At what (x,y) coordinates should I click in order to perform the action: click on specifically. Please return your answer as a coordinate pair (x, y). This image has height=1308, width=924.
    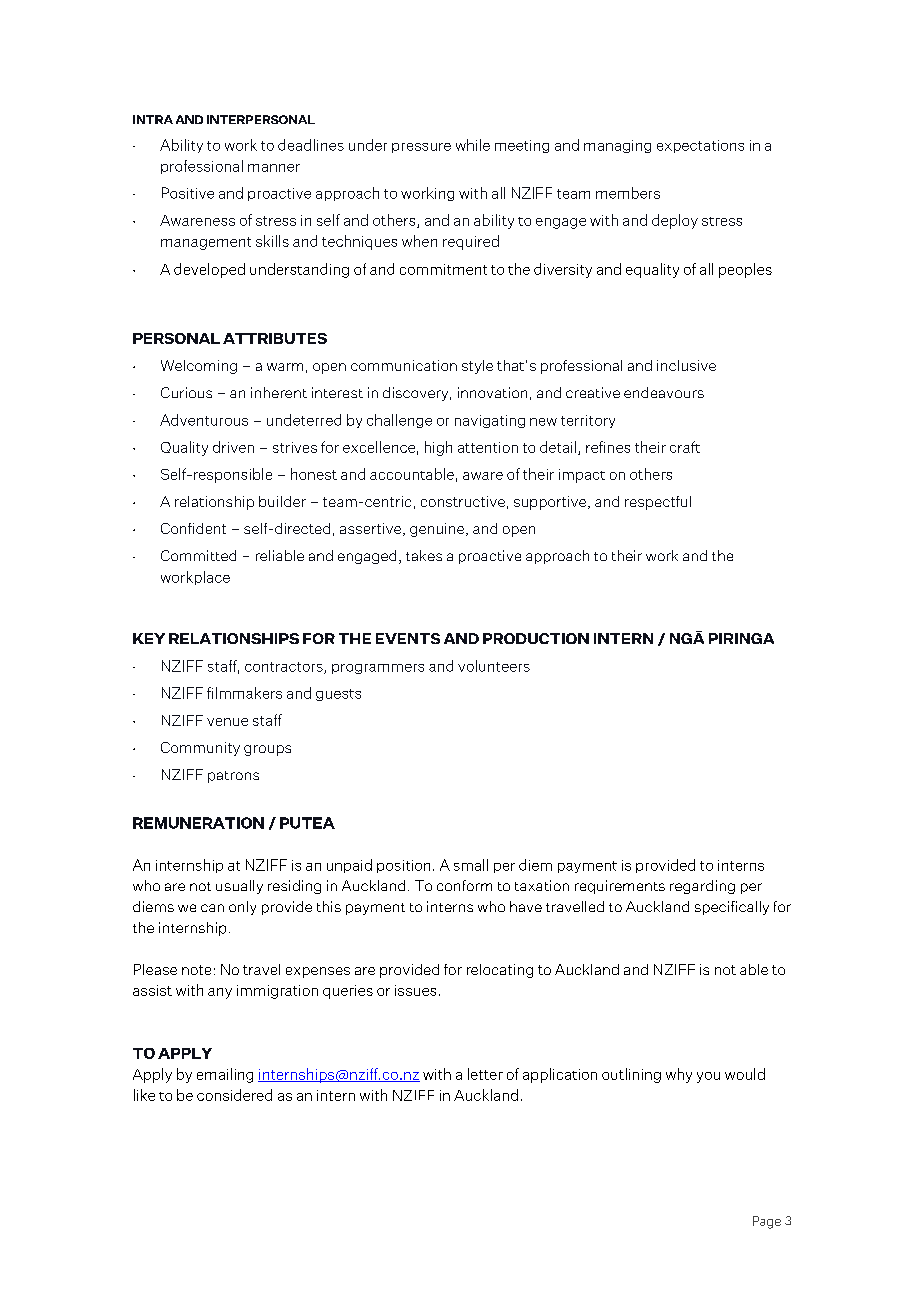
    Looking at the image, I should click on (732, 908).
